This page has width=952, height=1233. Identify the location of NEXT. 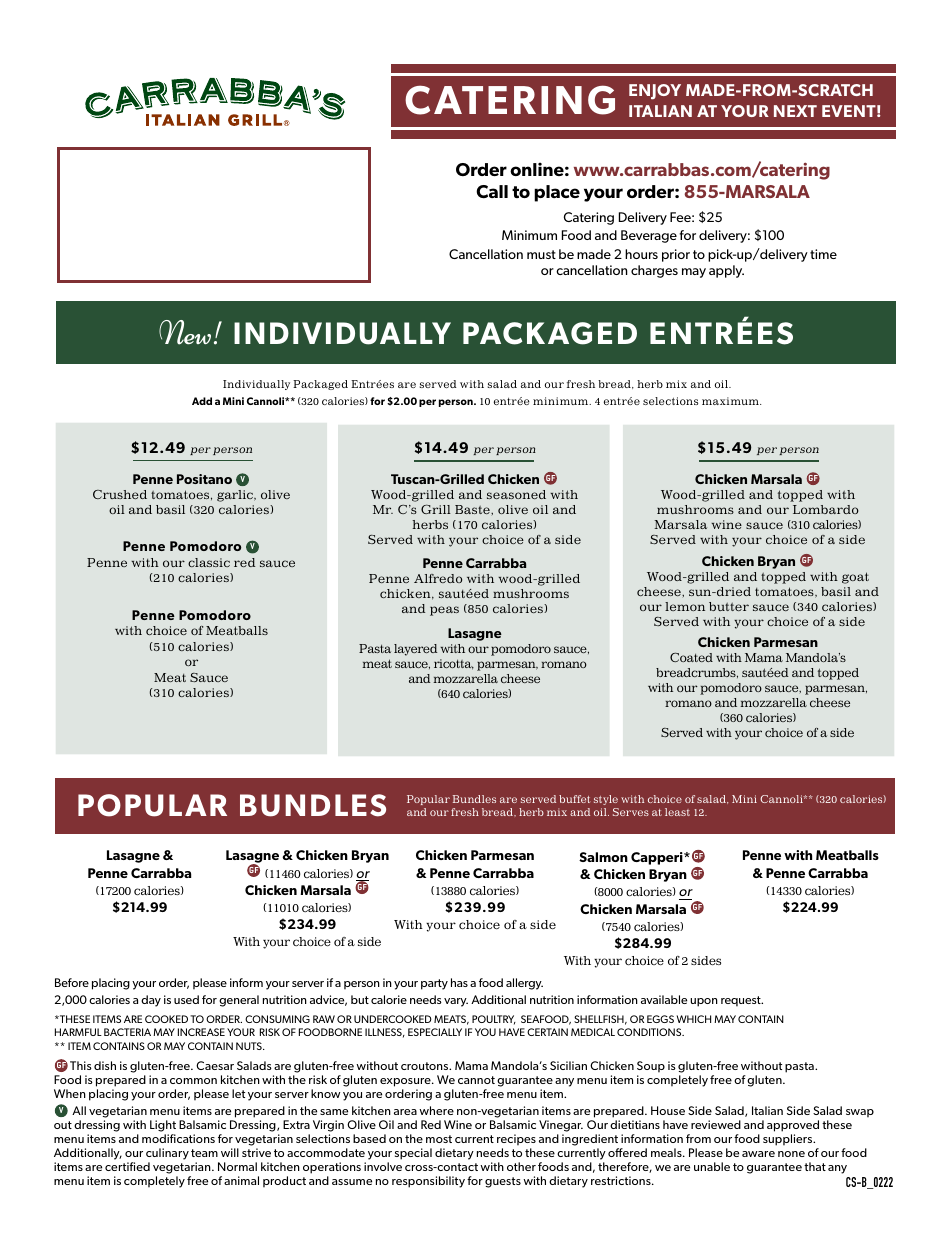
(795, 111).
